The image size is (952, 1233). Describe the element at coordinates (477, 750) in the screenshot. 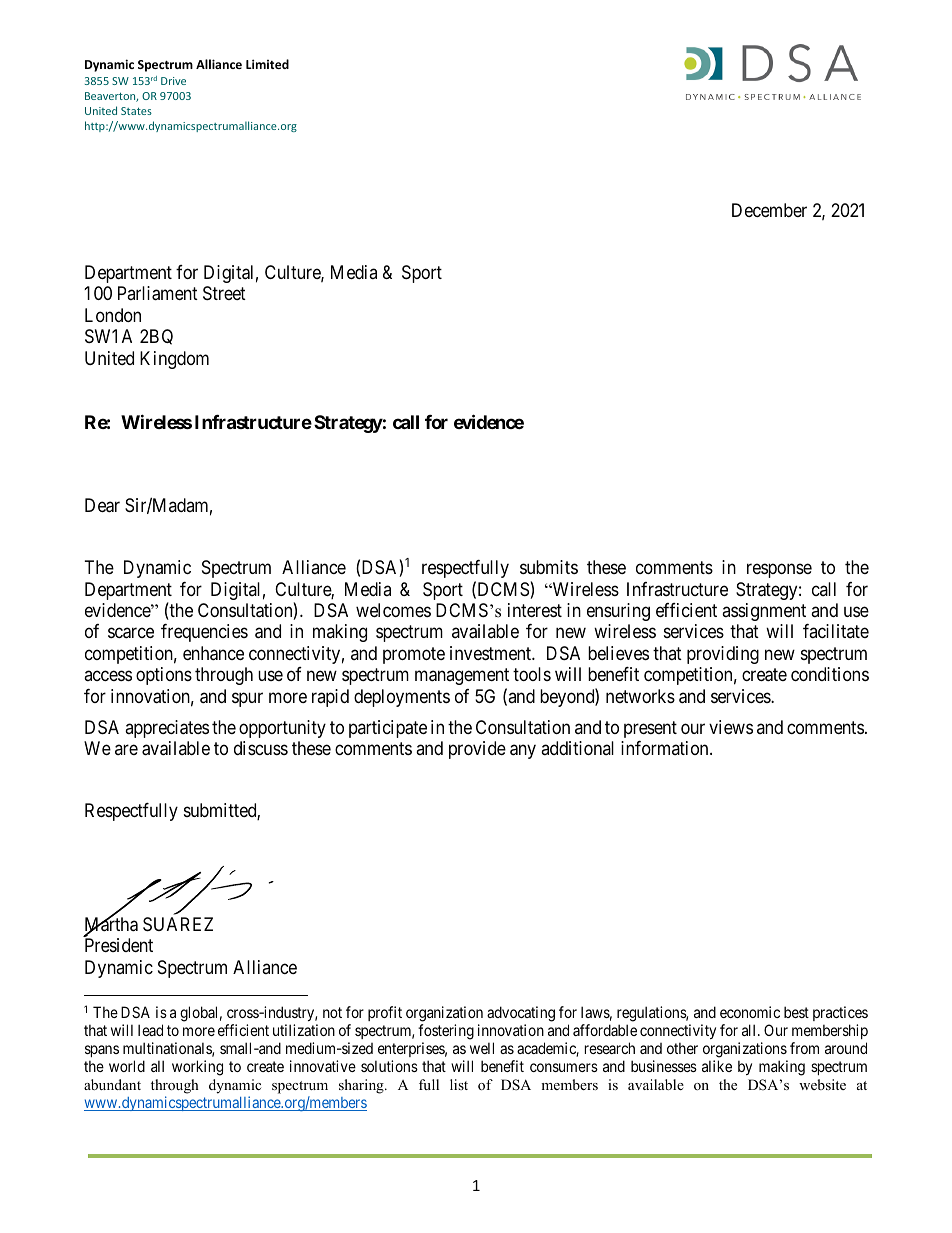

I see `provide` at that location.
